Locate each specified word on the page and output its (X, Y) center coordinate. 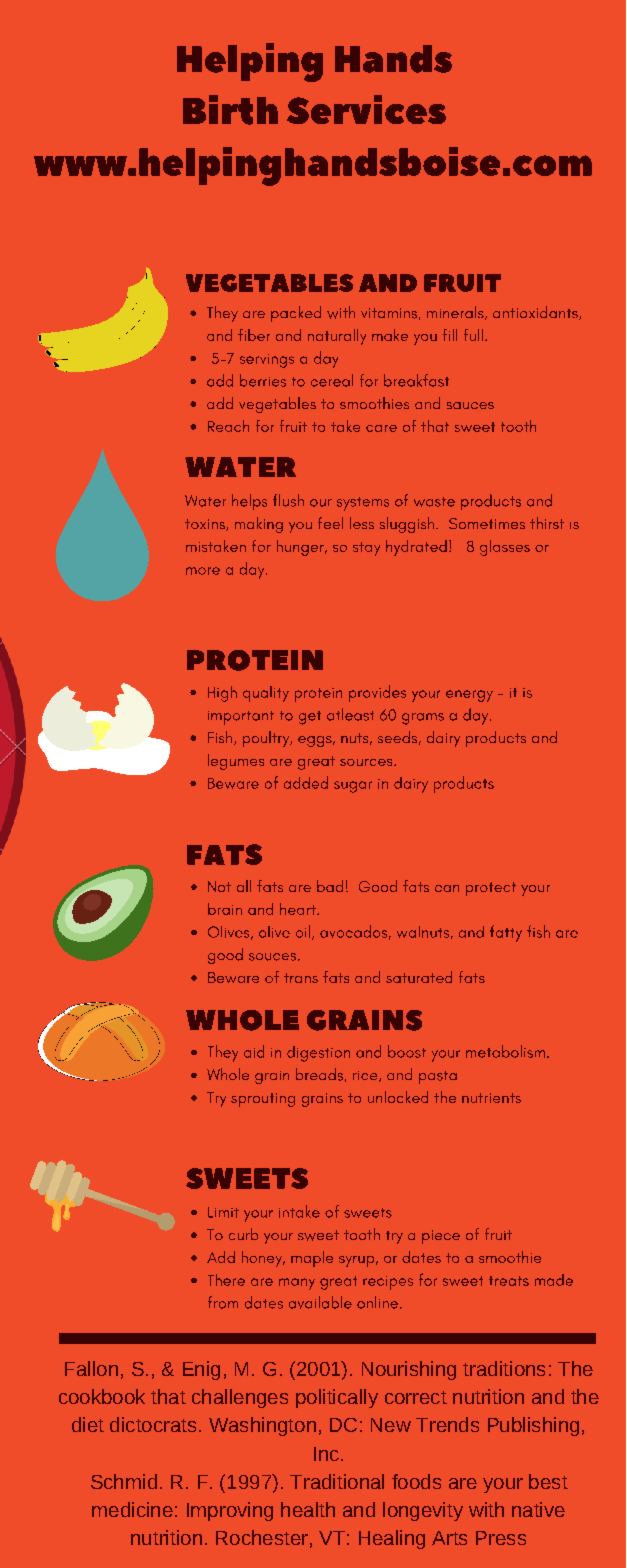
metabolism (505, 1051)
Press (501, 1538)
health (308, 1509)
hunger (301, 548)
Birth (230, 110)
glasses (505, 548)
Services (366, 109)
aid (254, 1051)
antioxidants (536, 313)
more (203, 571)
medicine (132, 1509)
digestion (318, 1054)
